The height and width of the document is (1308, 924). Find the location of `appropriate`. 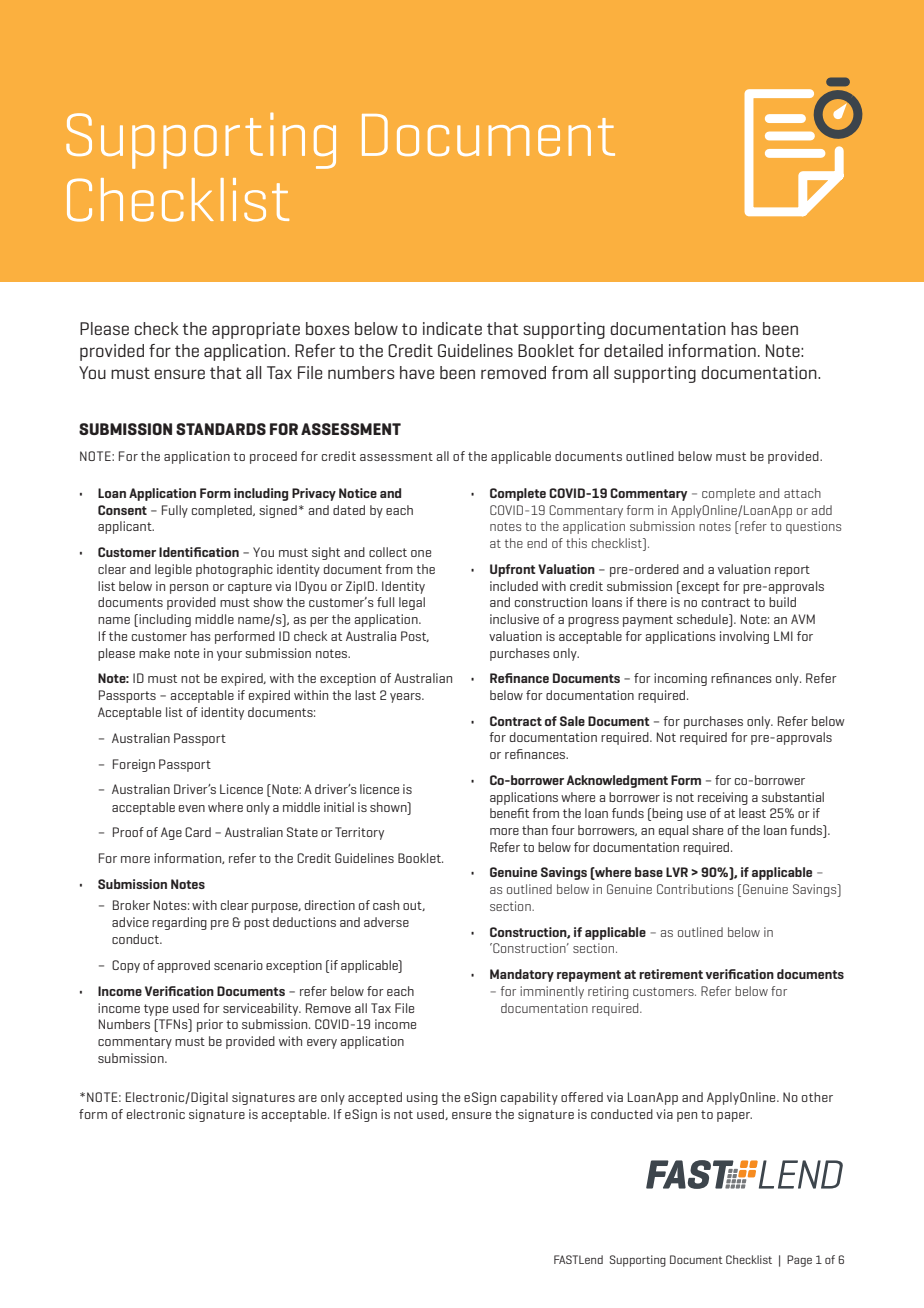

appropriate is located at coordinates (256, 330).
